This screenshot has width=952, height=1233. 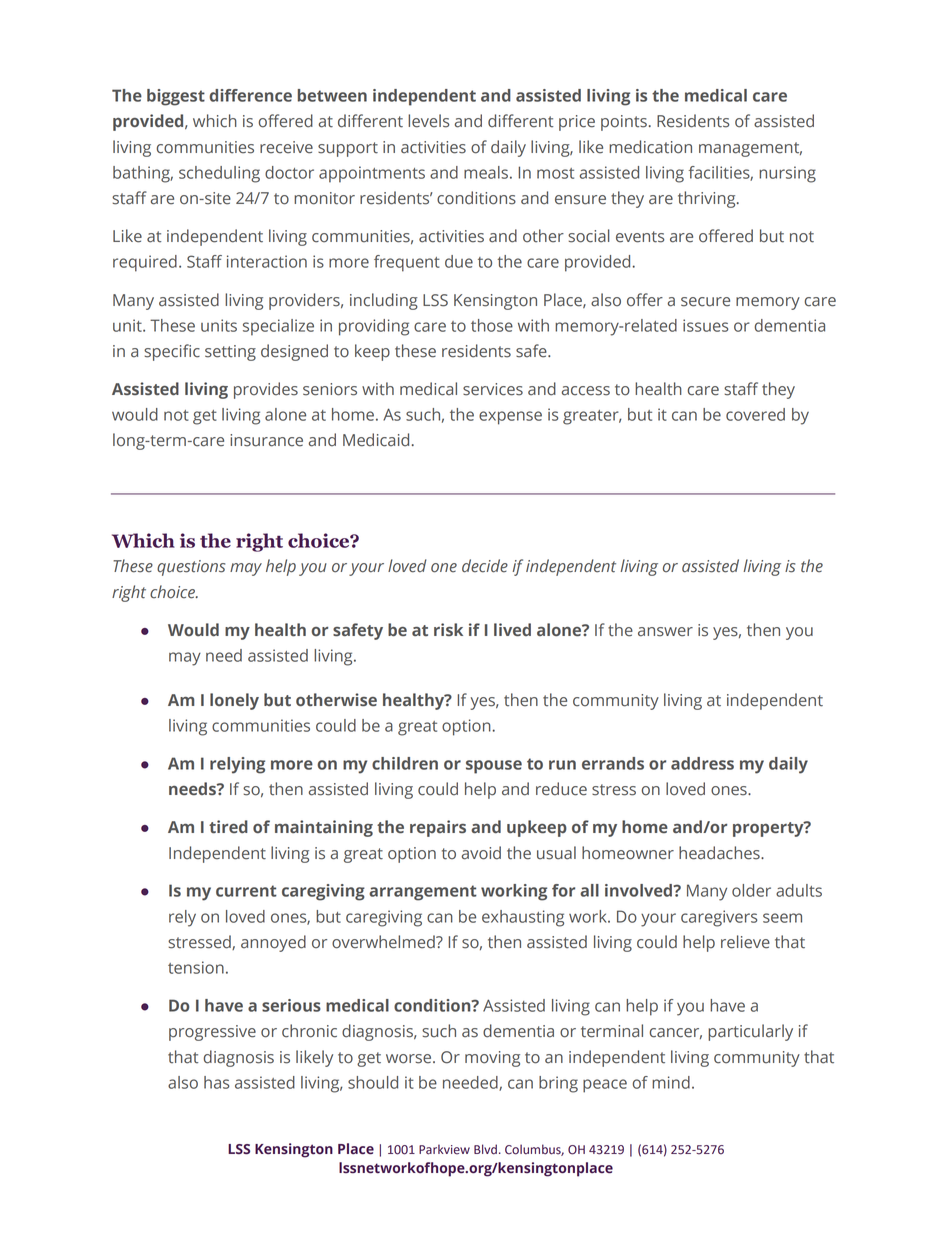 What do you see at coordinates (650, 147) in the screenshot?
I see `medication` at bounding box center [650, 147].
